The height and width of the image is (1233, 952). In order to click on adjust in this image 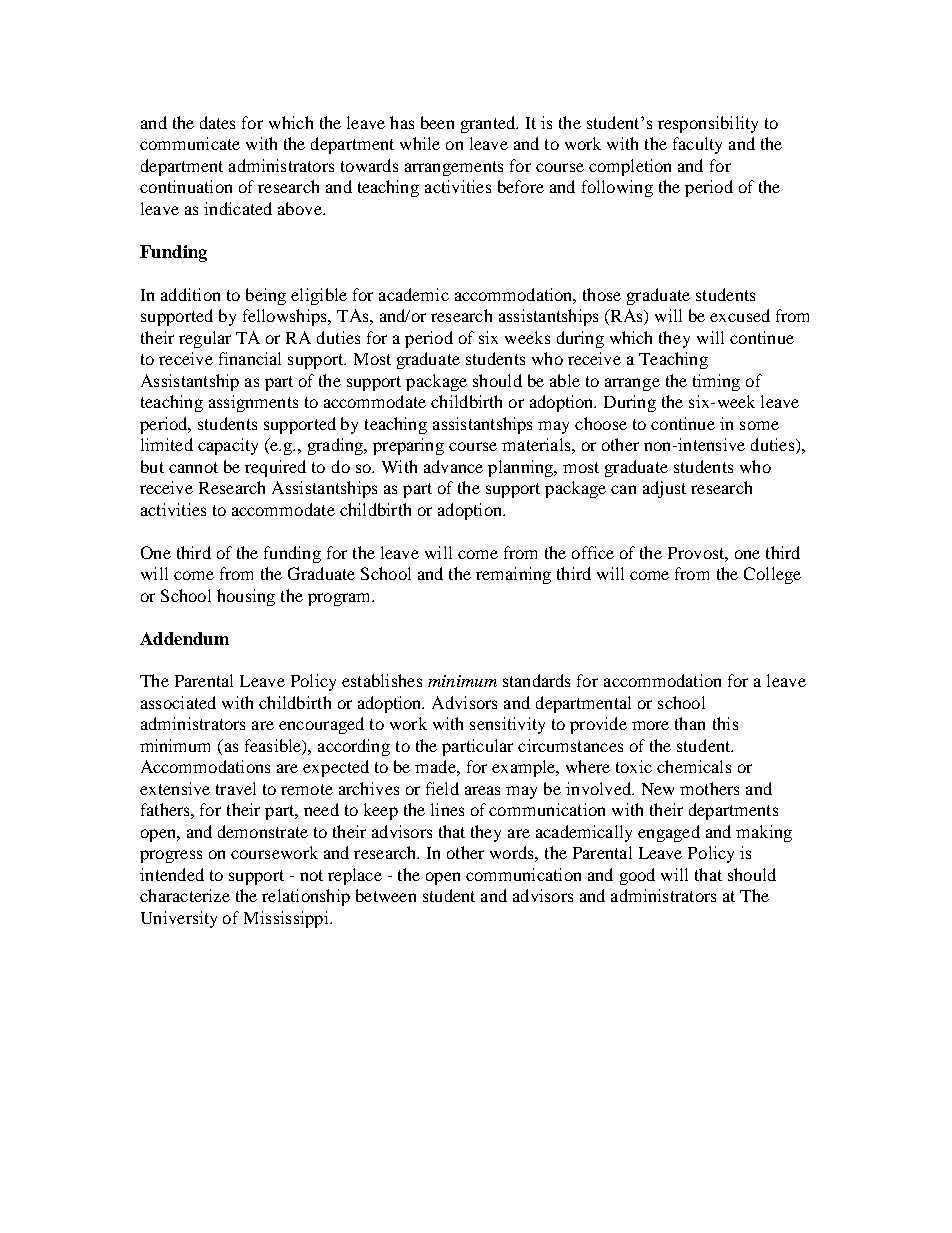, I will do `click(664, 489)`.
